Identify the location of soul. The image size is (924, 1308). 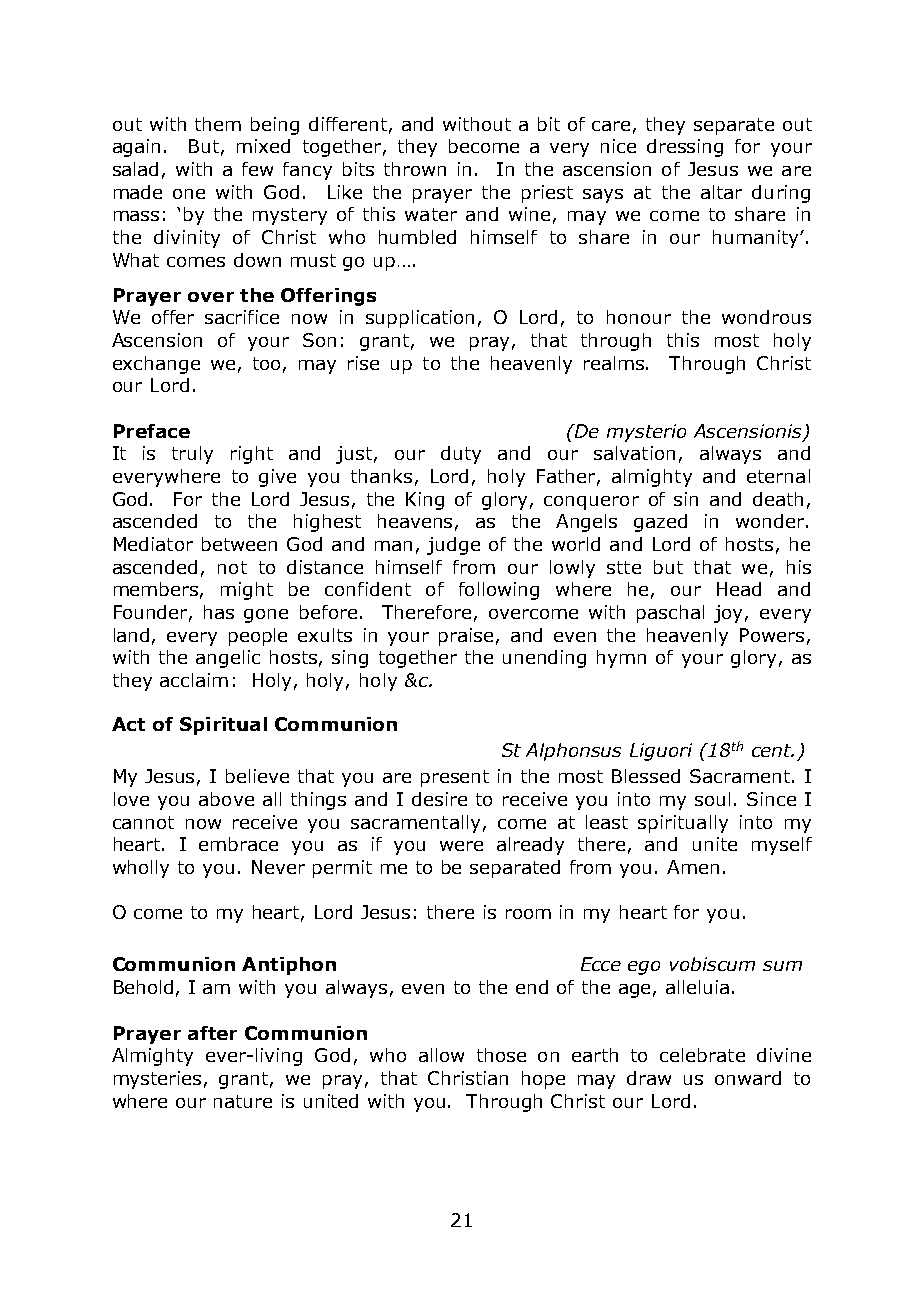
(712, 799).
